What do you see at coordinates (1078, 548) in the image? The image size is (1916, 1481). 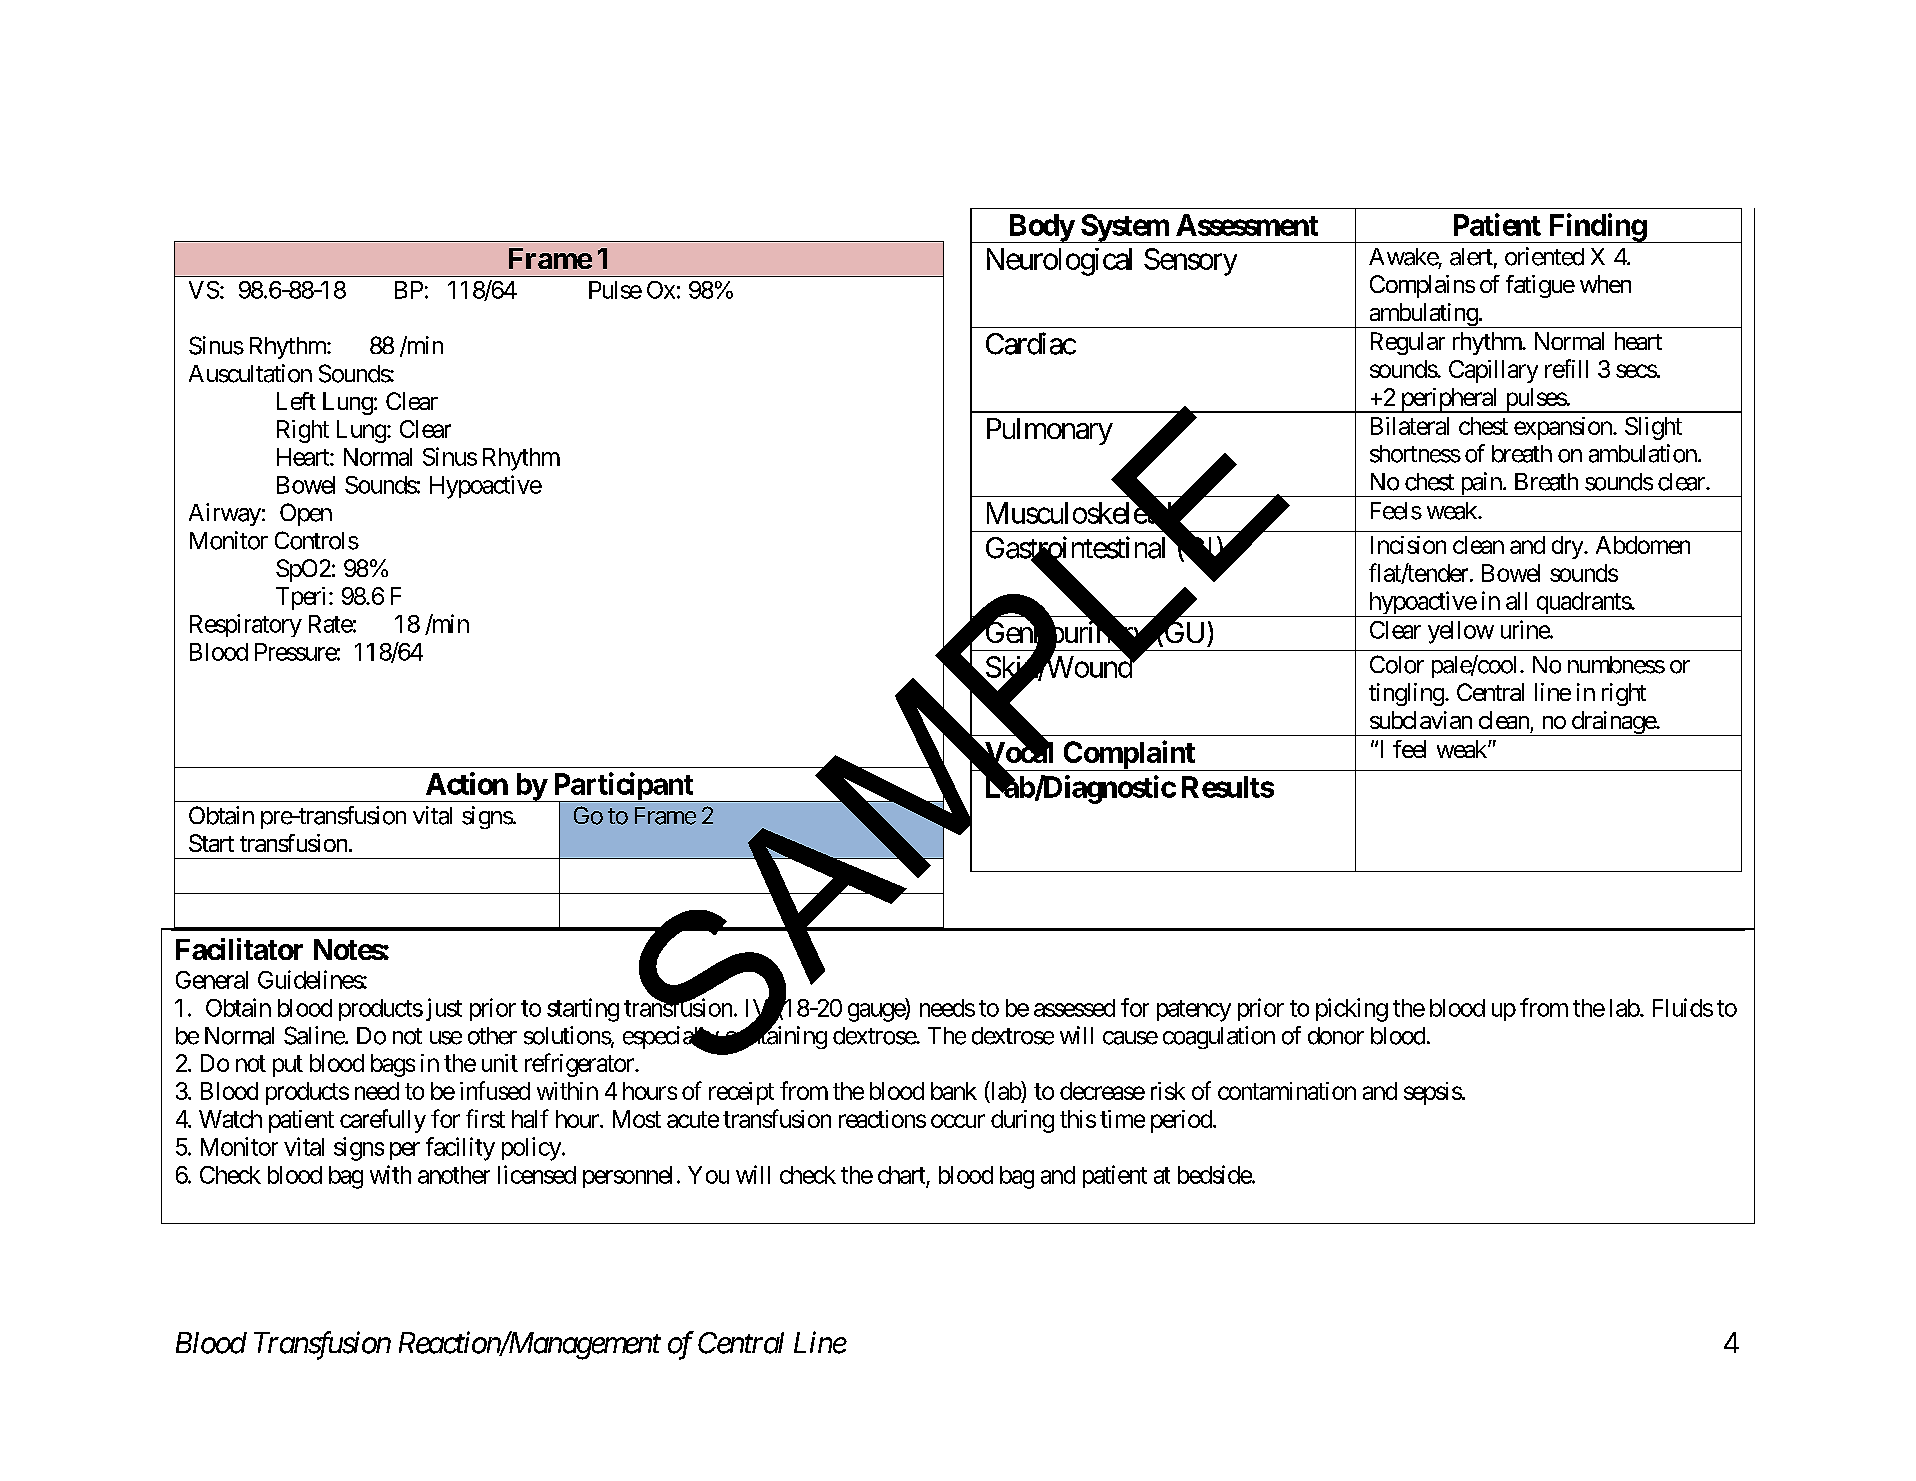 I see `Gastrointestinal` at bounding box center [1078, 548].
